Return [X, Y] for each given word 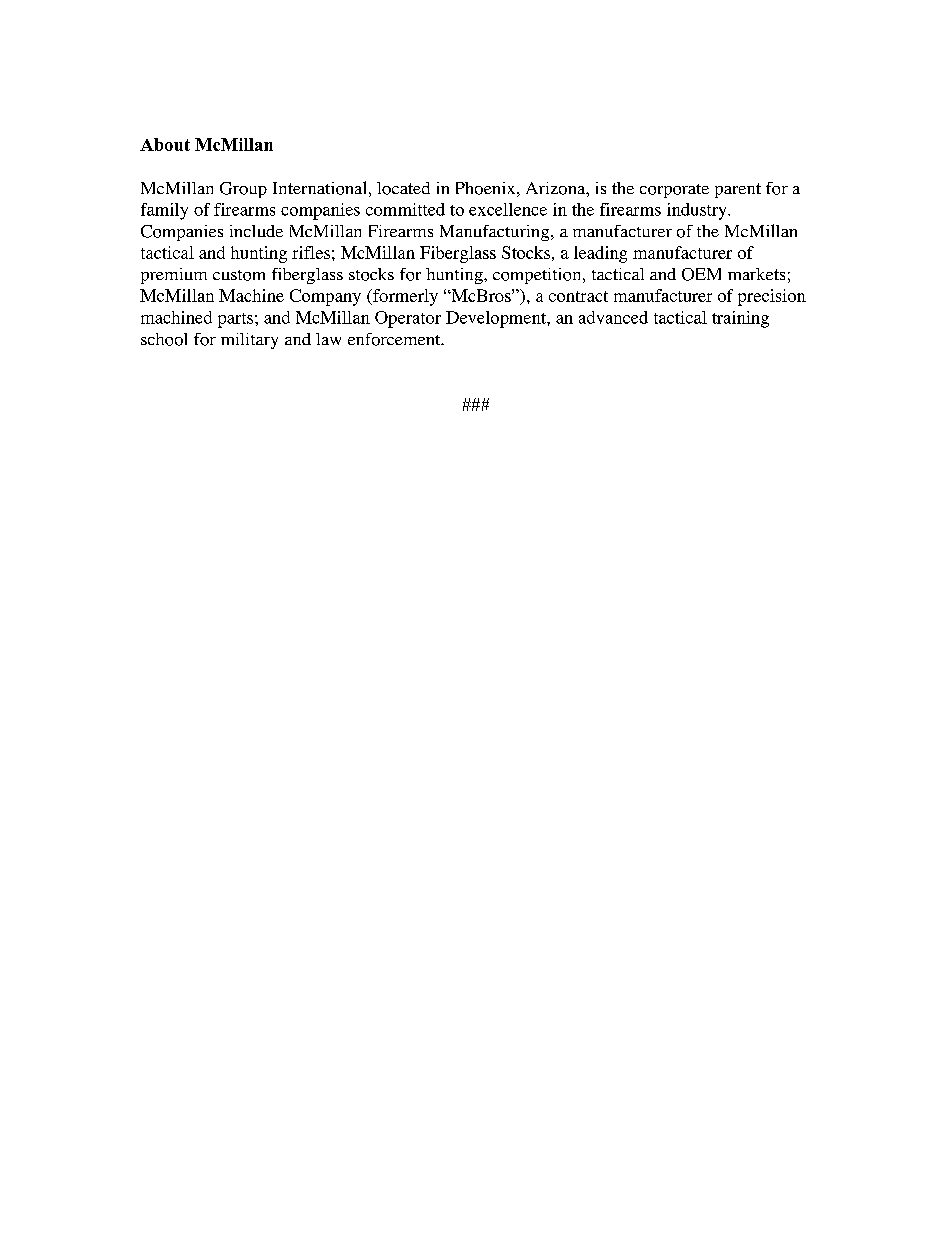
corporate [674, 191]
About [165, 144]
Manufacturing [496, 233]
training [740, 319]
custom [239, 275]
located [403, 188]
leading [600, 254]
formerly [404, 297]
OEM [701, 274]
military [249, 341]
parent [738, 190]
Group [243, 190]
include [256, 231]
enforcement [395, 339]
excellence [508, 209]
